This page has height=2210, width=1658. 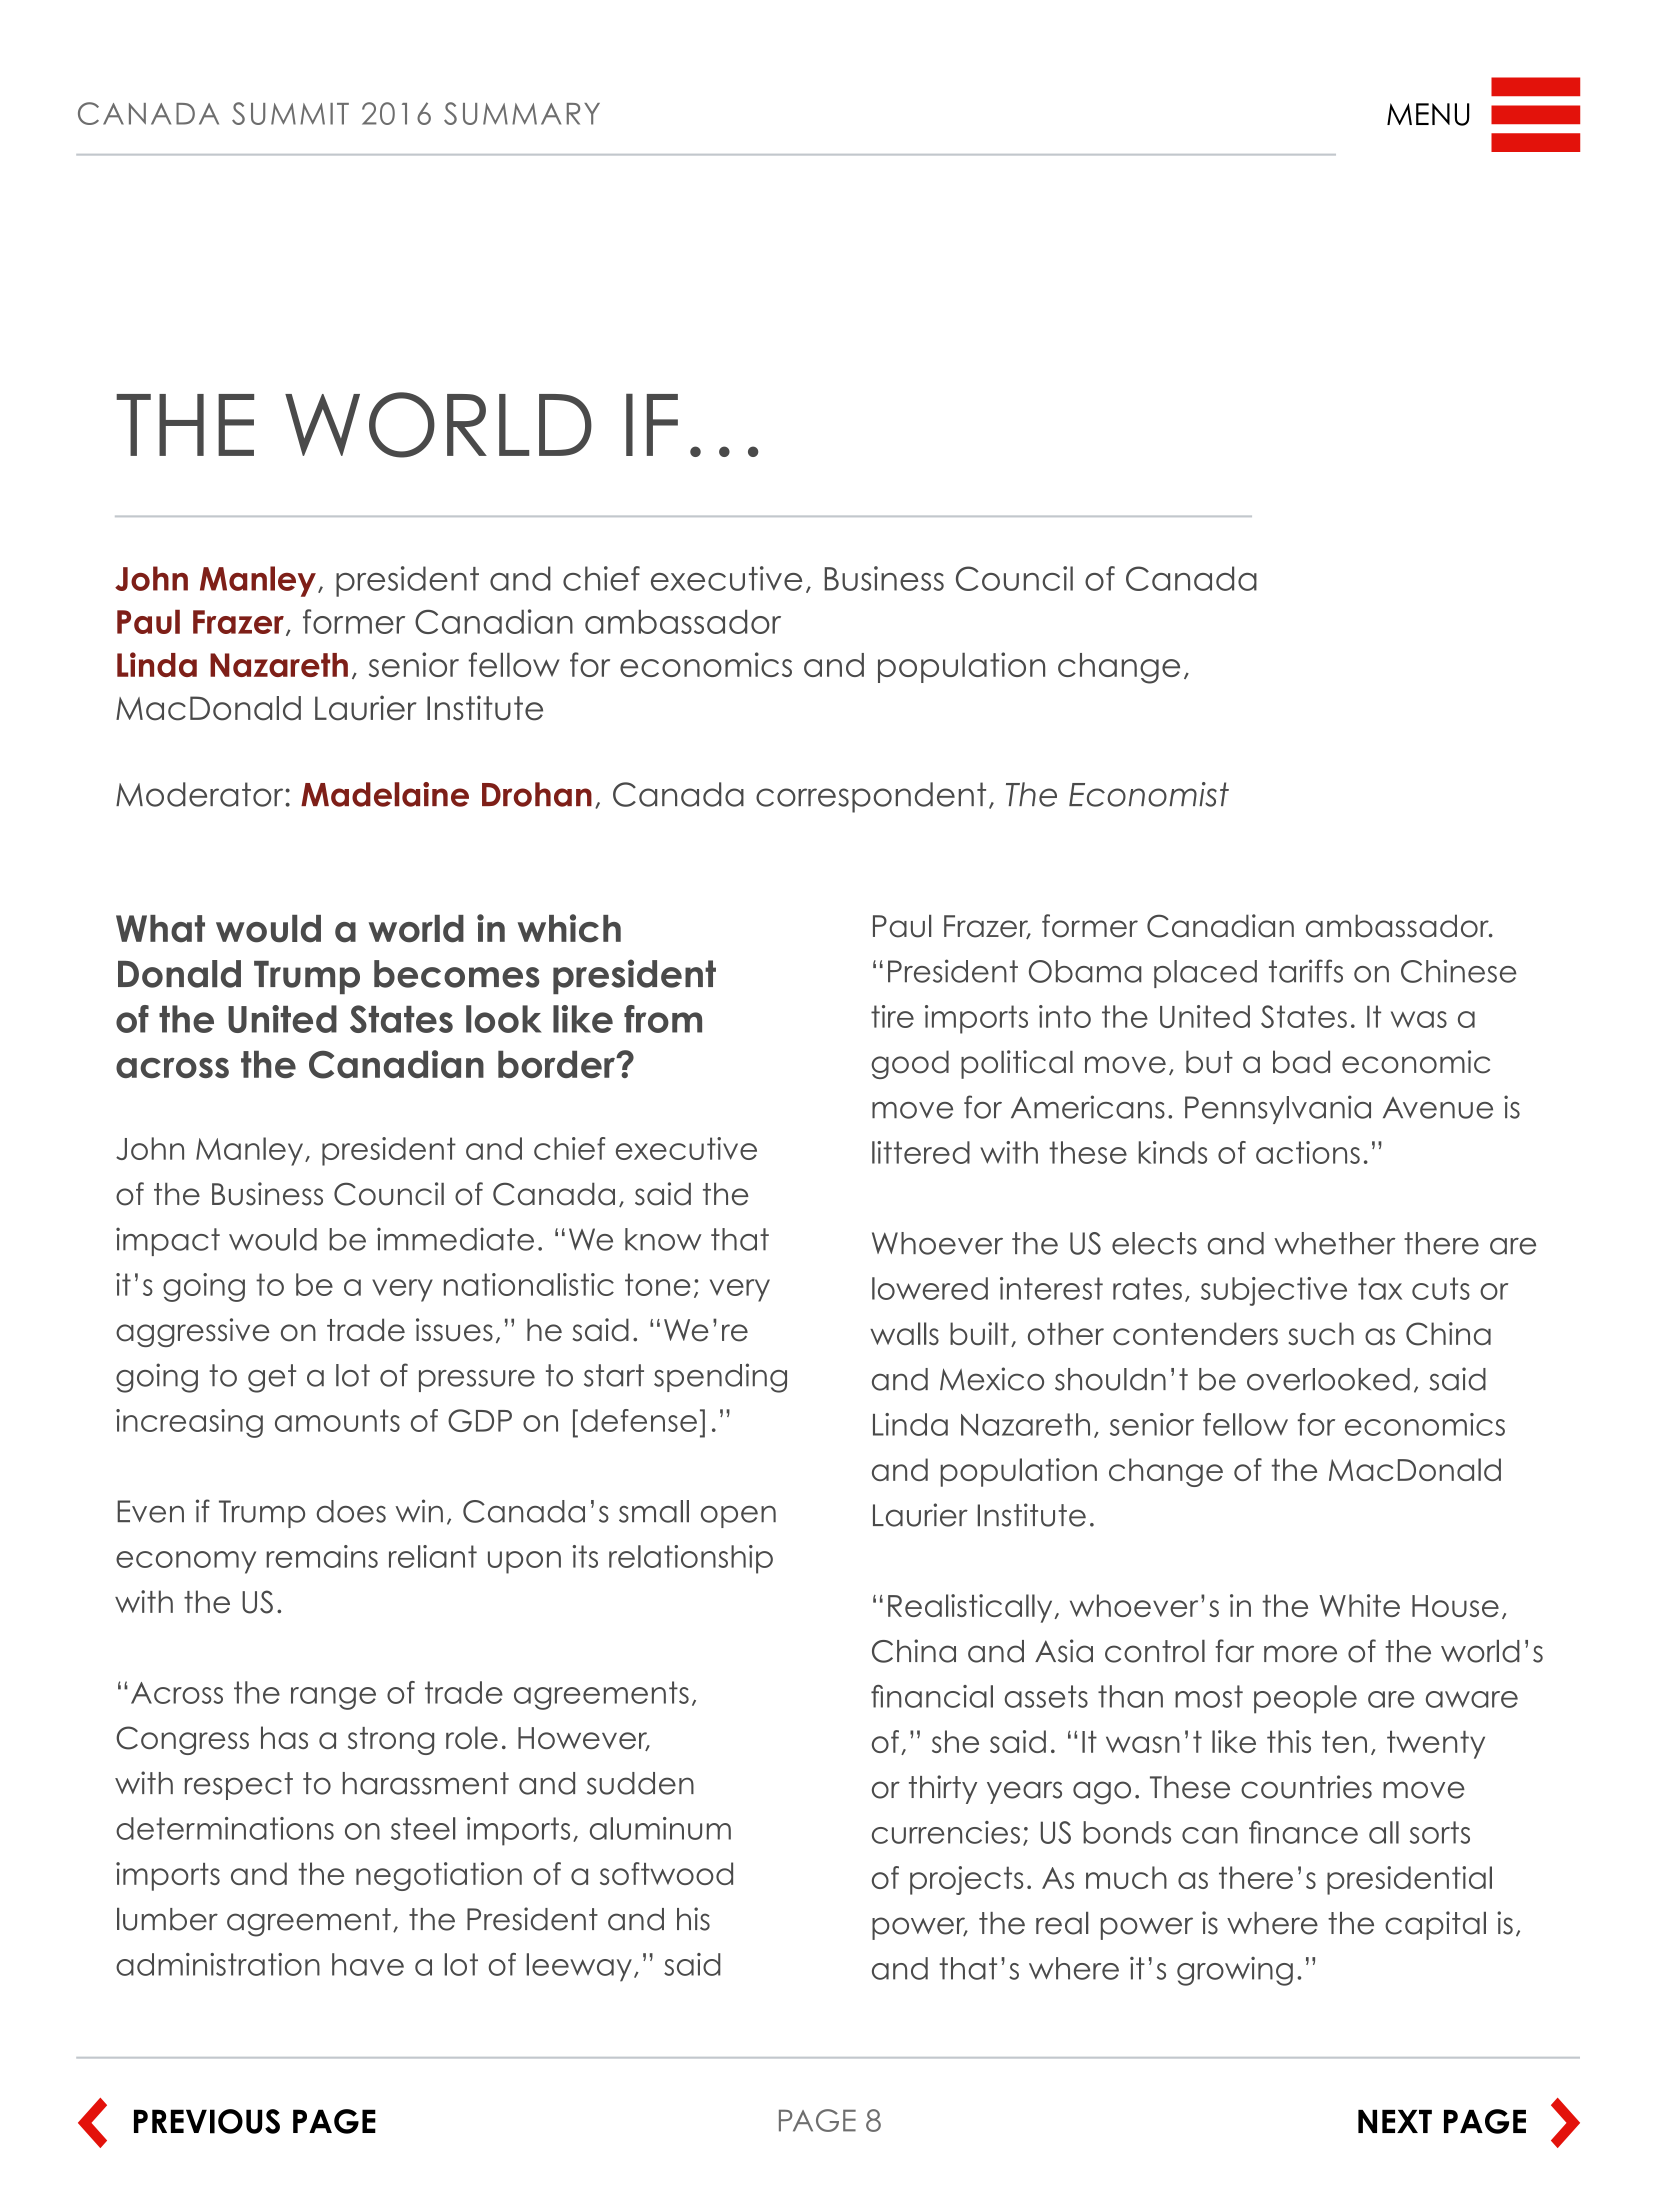 What do you see at coordinates (1278, 1109) in the page?
I see `Pennsylvania` at bounding box center [1278, 1109].
